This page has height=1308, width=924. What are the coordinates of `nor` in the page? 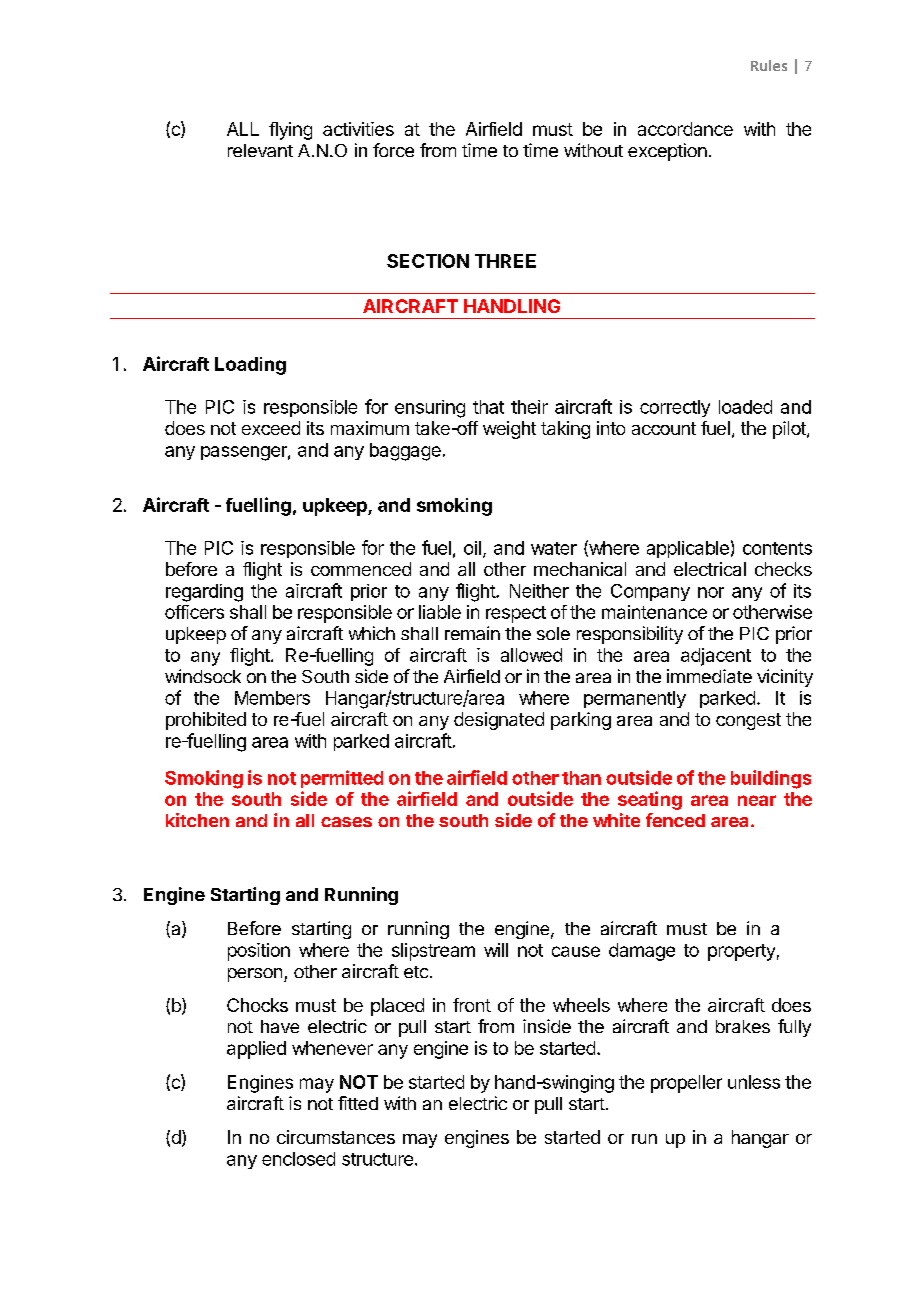 It's located at (711, 592).
